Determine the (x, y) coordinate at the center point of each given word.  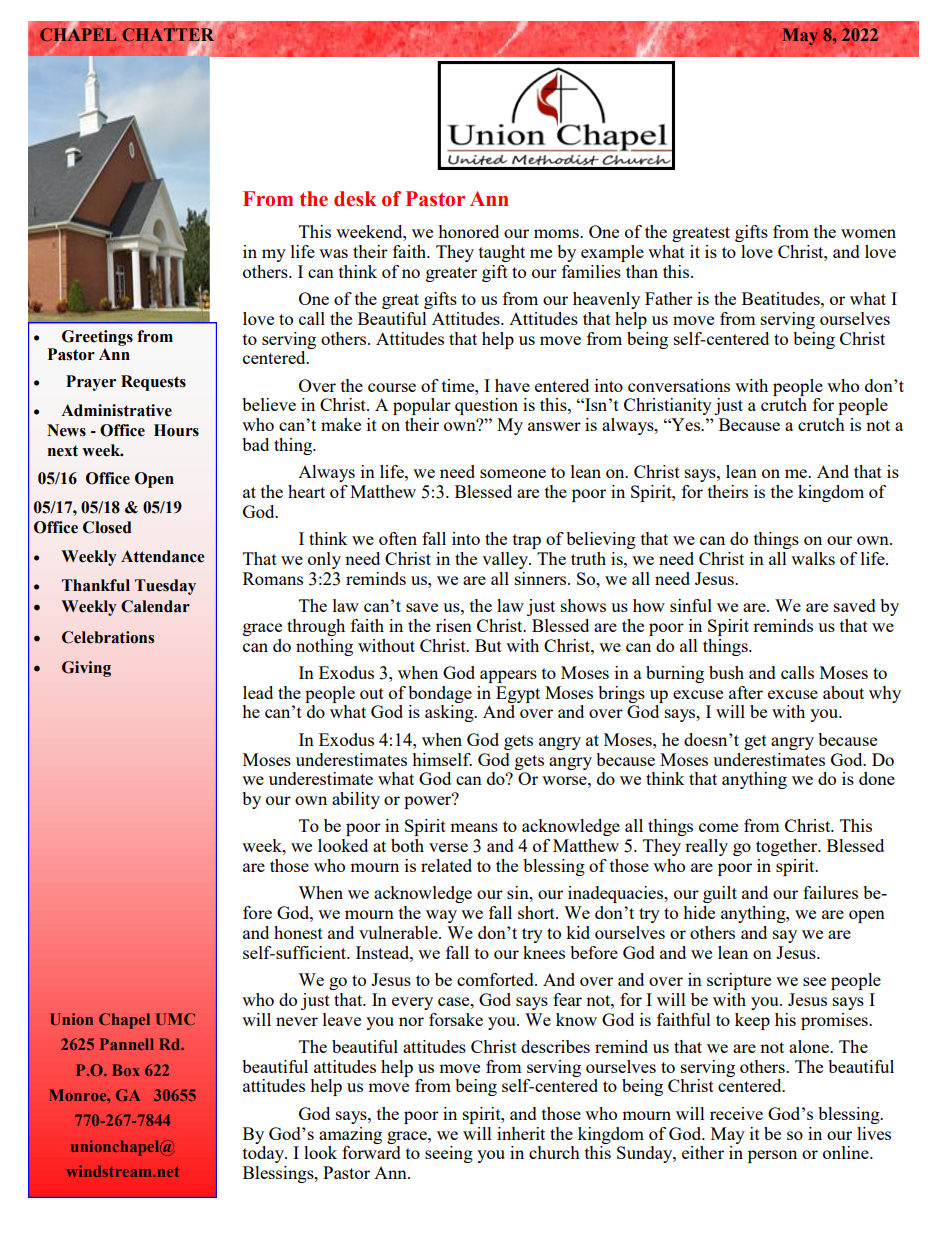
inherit (521, 1133)
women (868, 233)
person (772, 1156)
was (333, 253)
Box (126, 1070)
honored (468, 231)
